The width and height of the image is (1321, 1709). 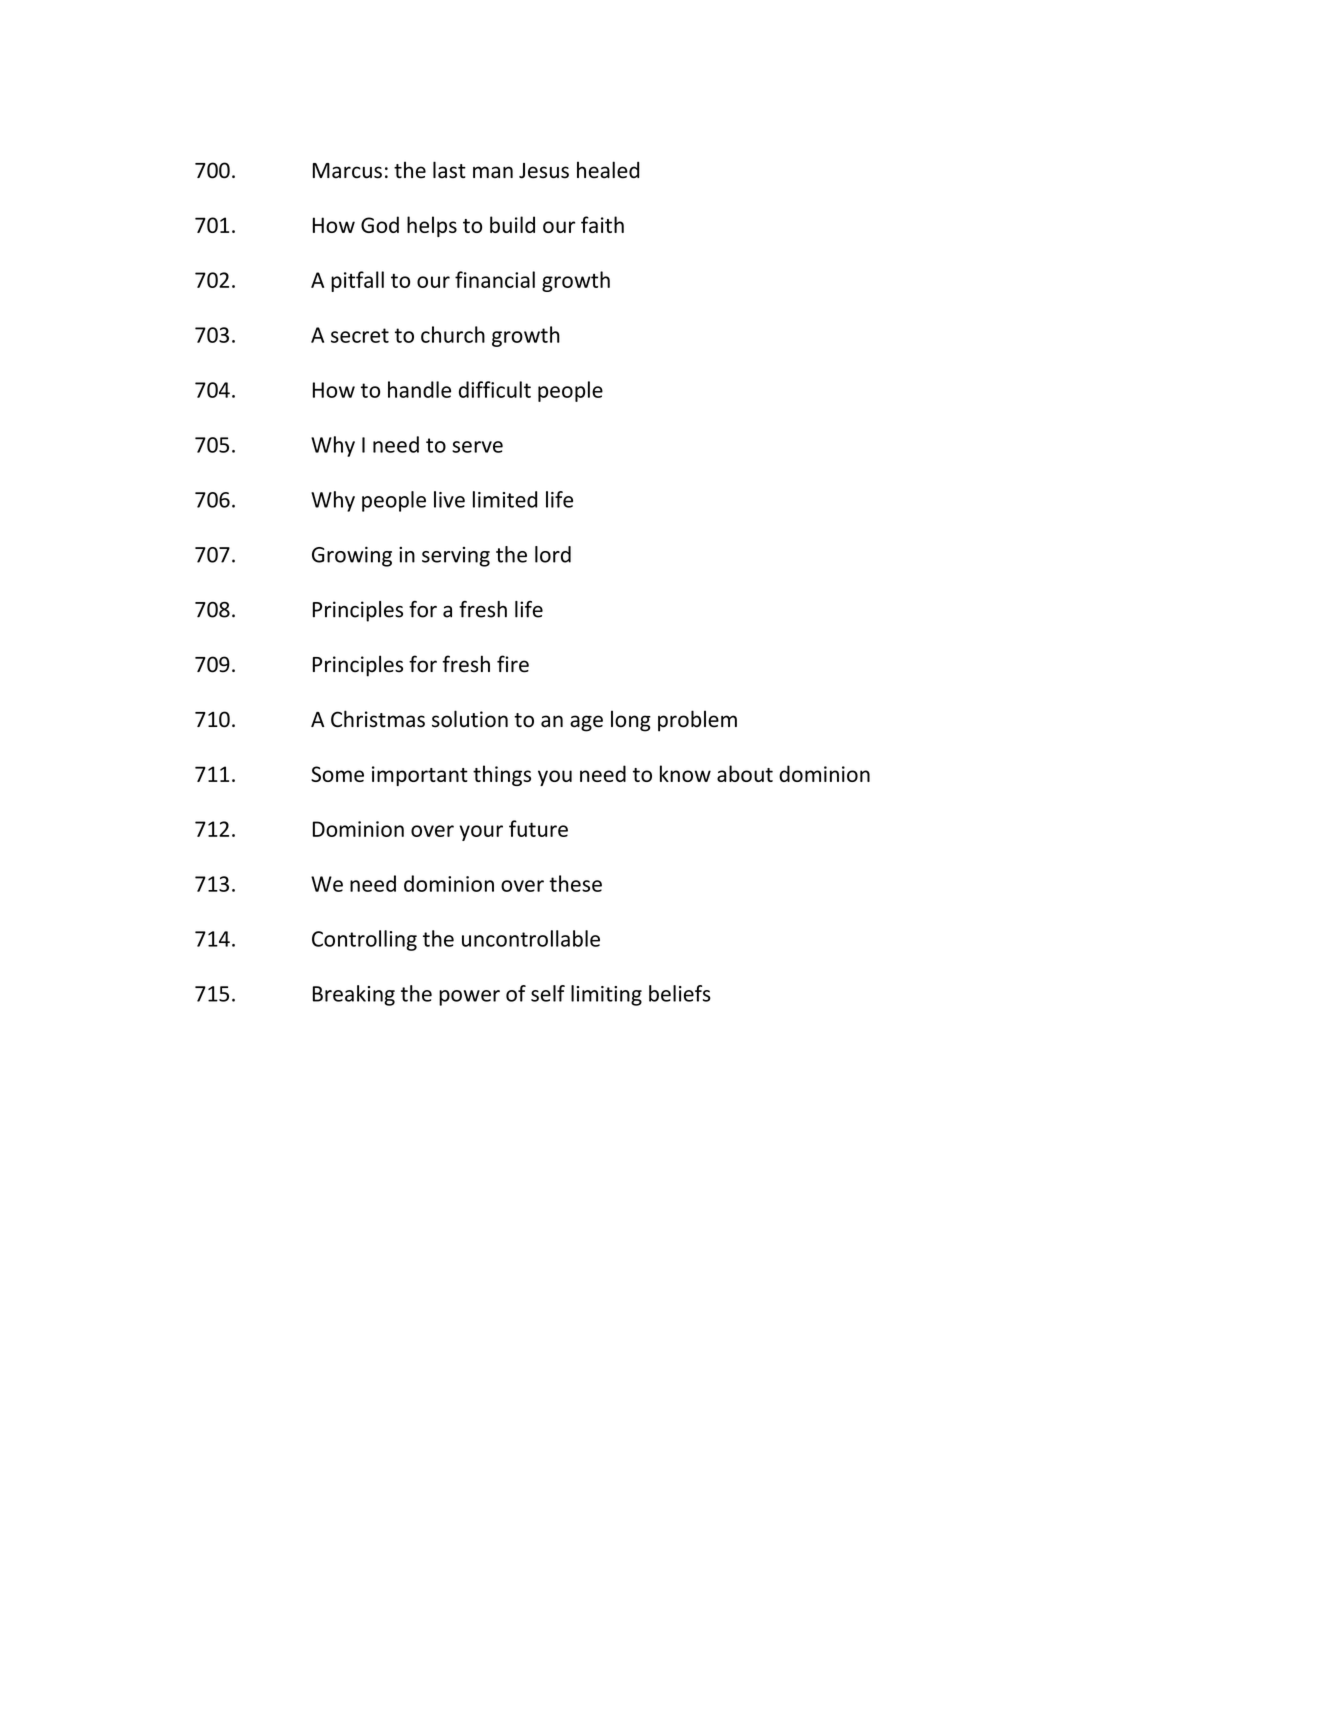 What do you see at coordinates (420, 776) in the image?
I see `important` at bounding box center [420, 776].
